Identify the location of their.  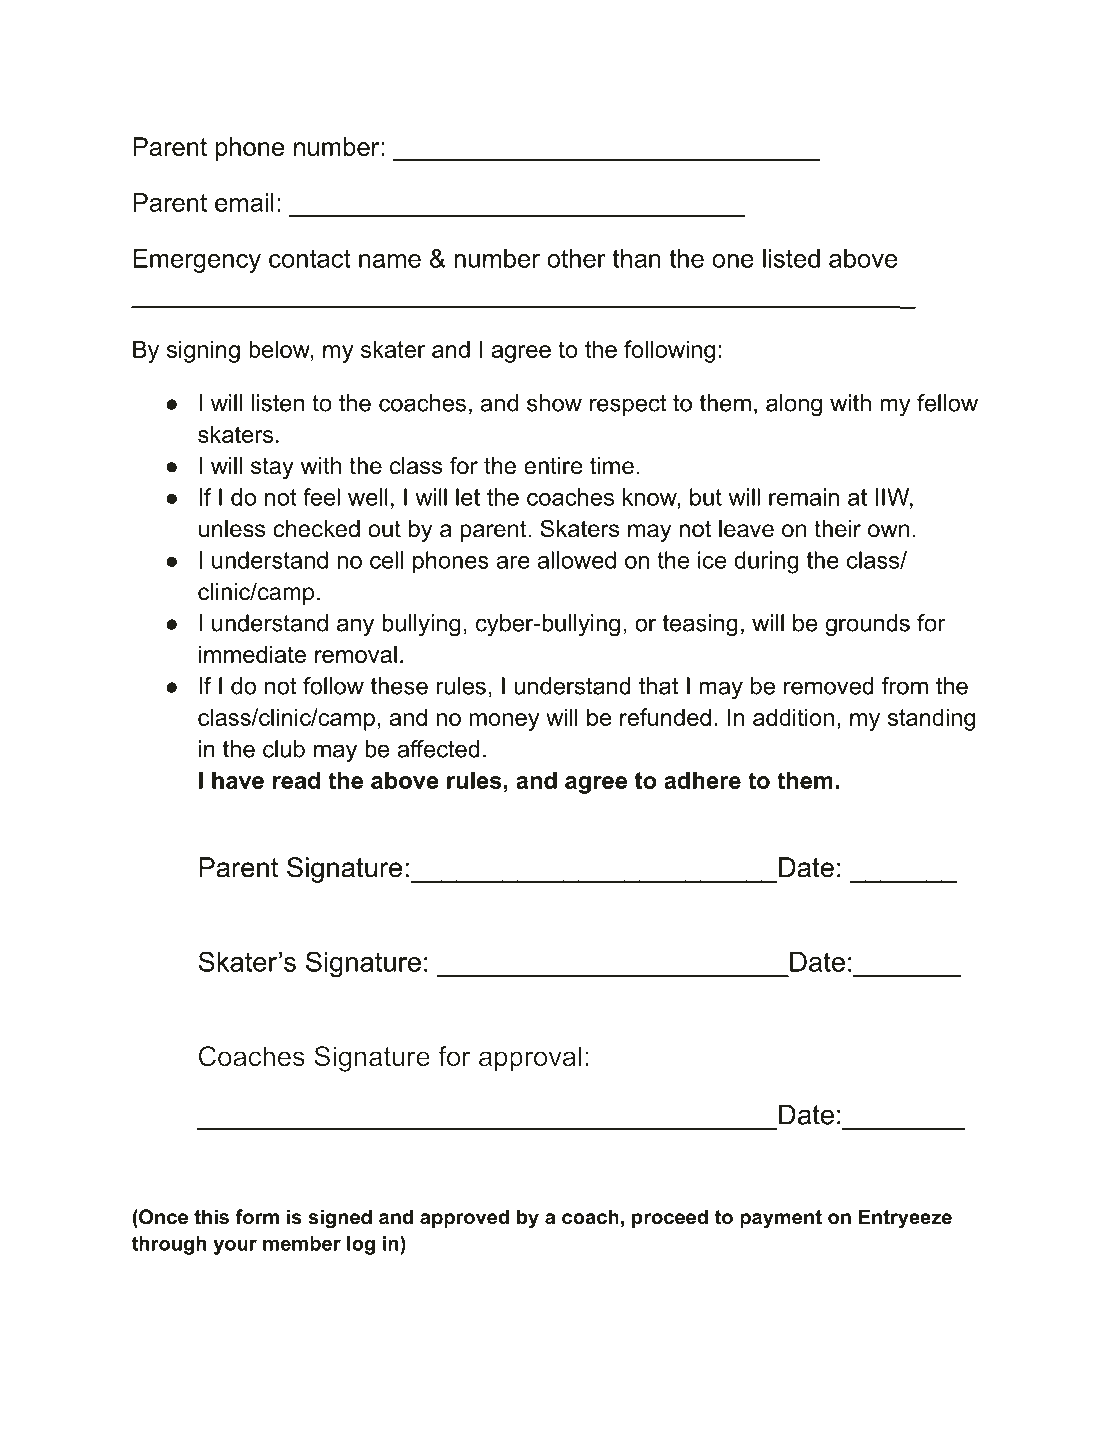
(837, 529).
